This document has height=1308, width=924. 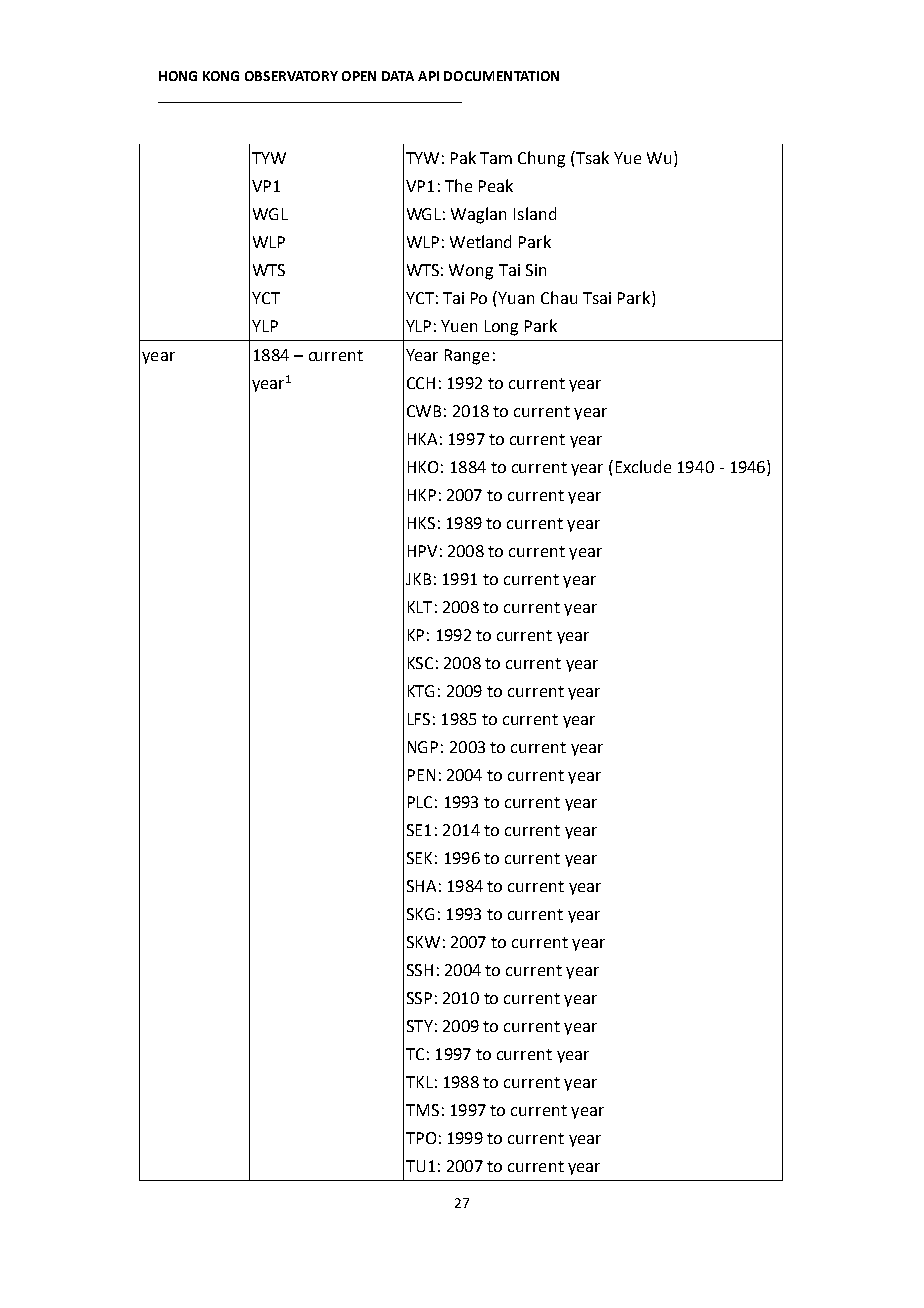 What do you see at coordinates (419, 719) in the document?
I see `LFS` at bounding box center [419, 719].
